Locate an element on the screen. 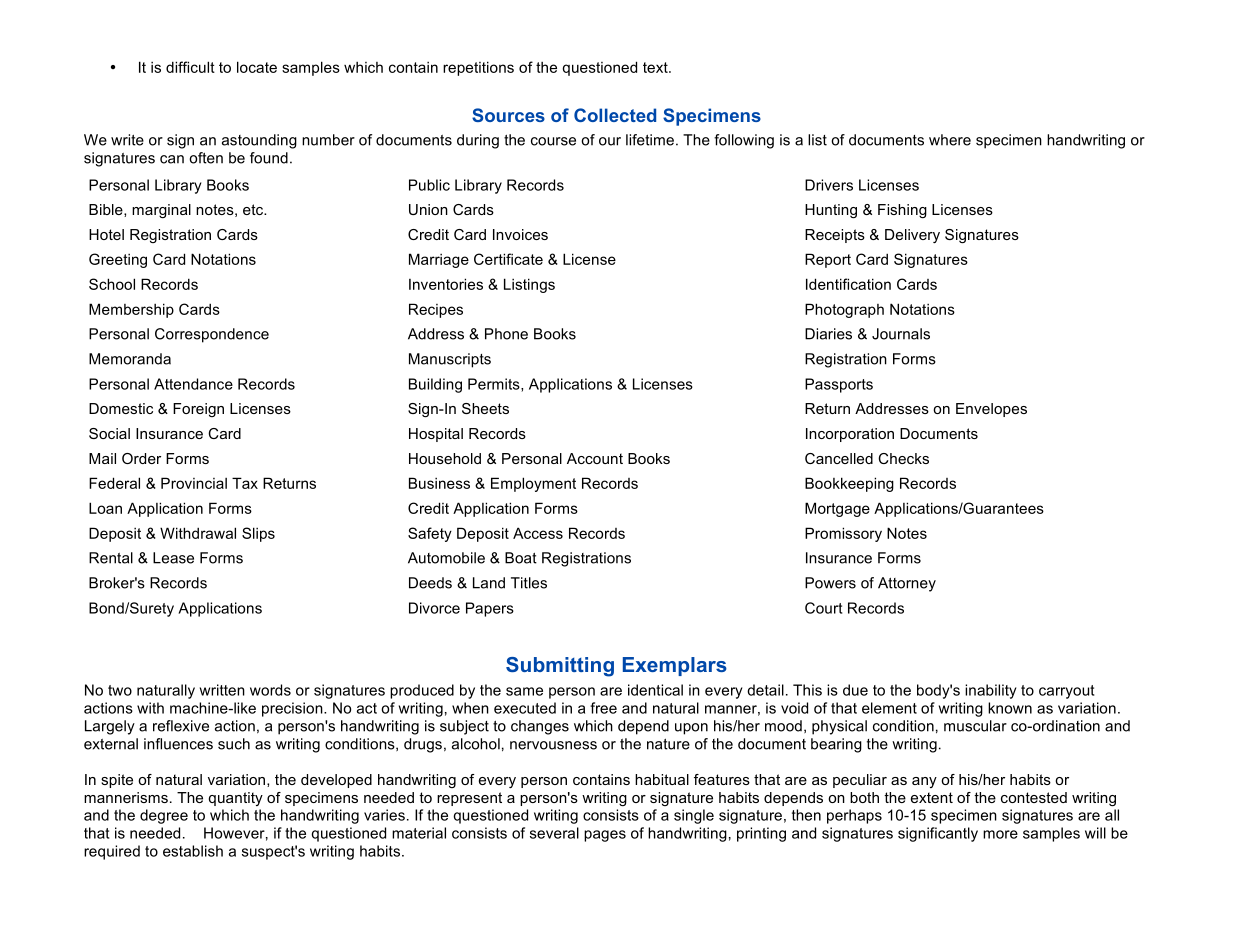  Passports is located at coordinates (839, 385).
